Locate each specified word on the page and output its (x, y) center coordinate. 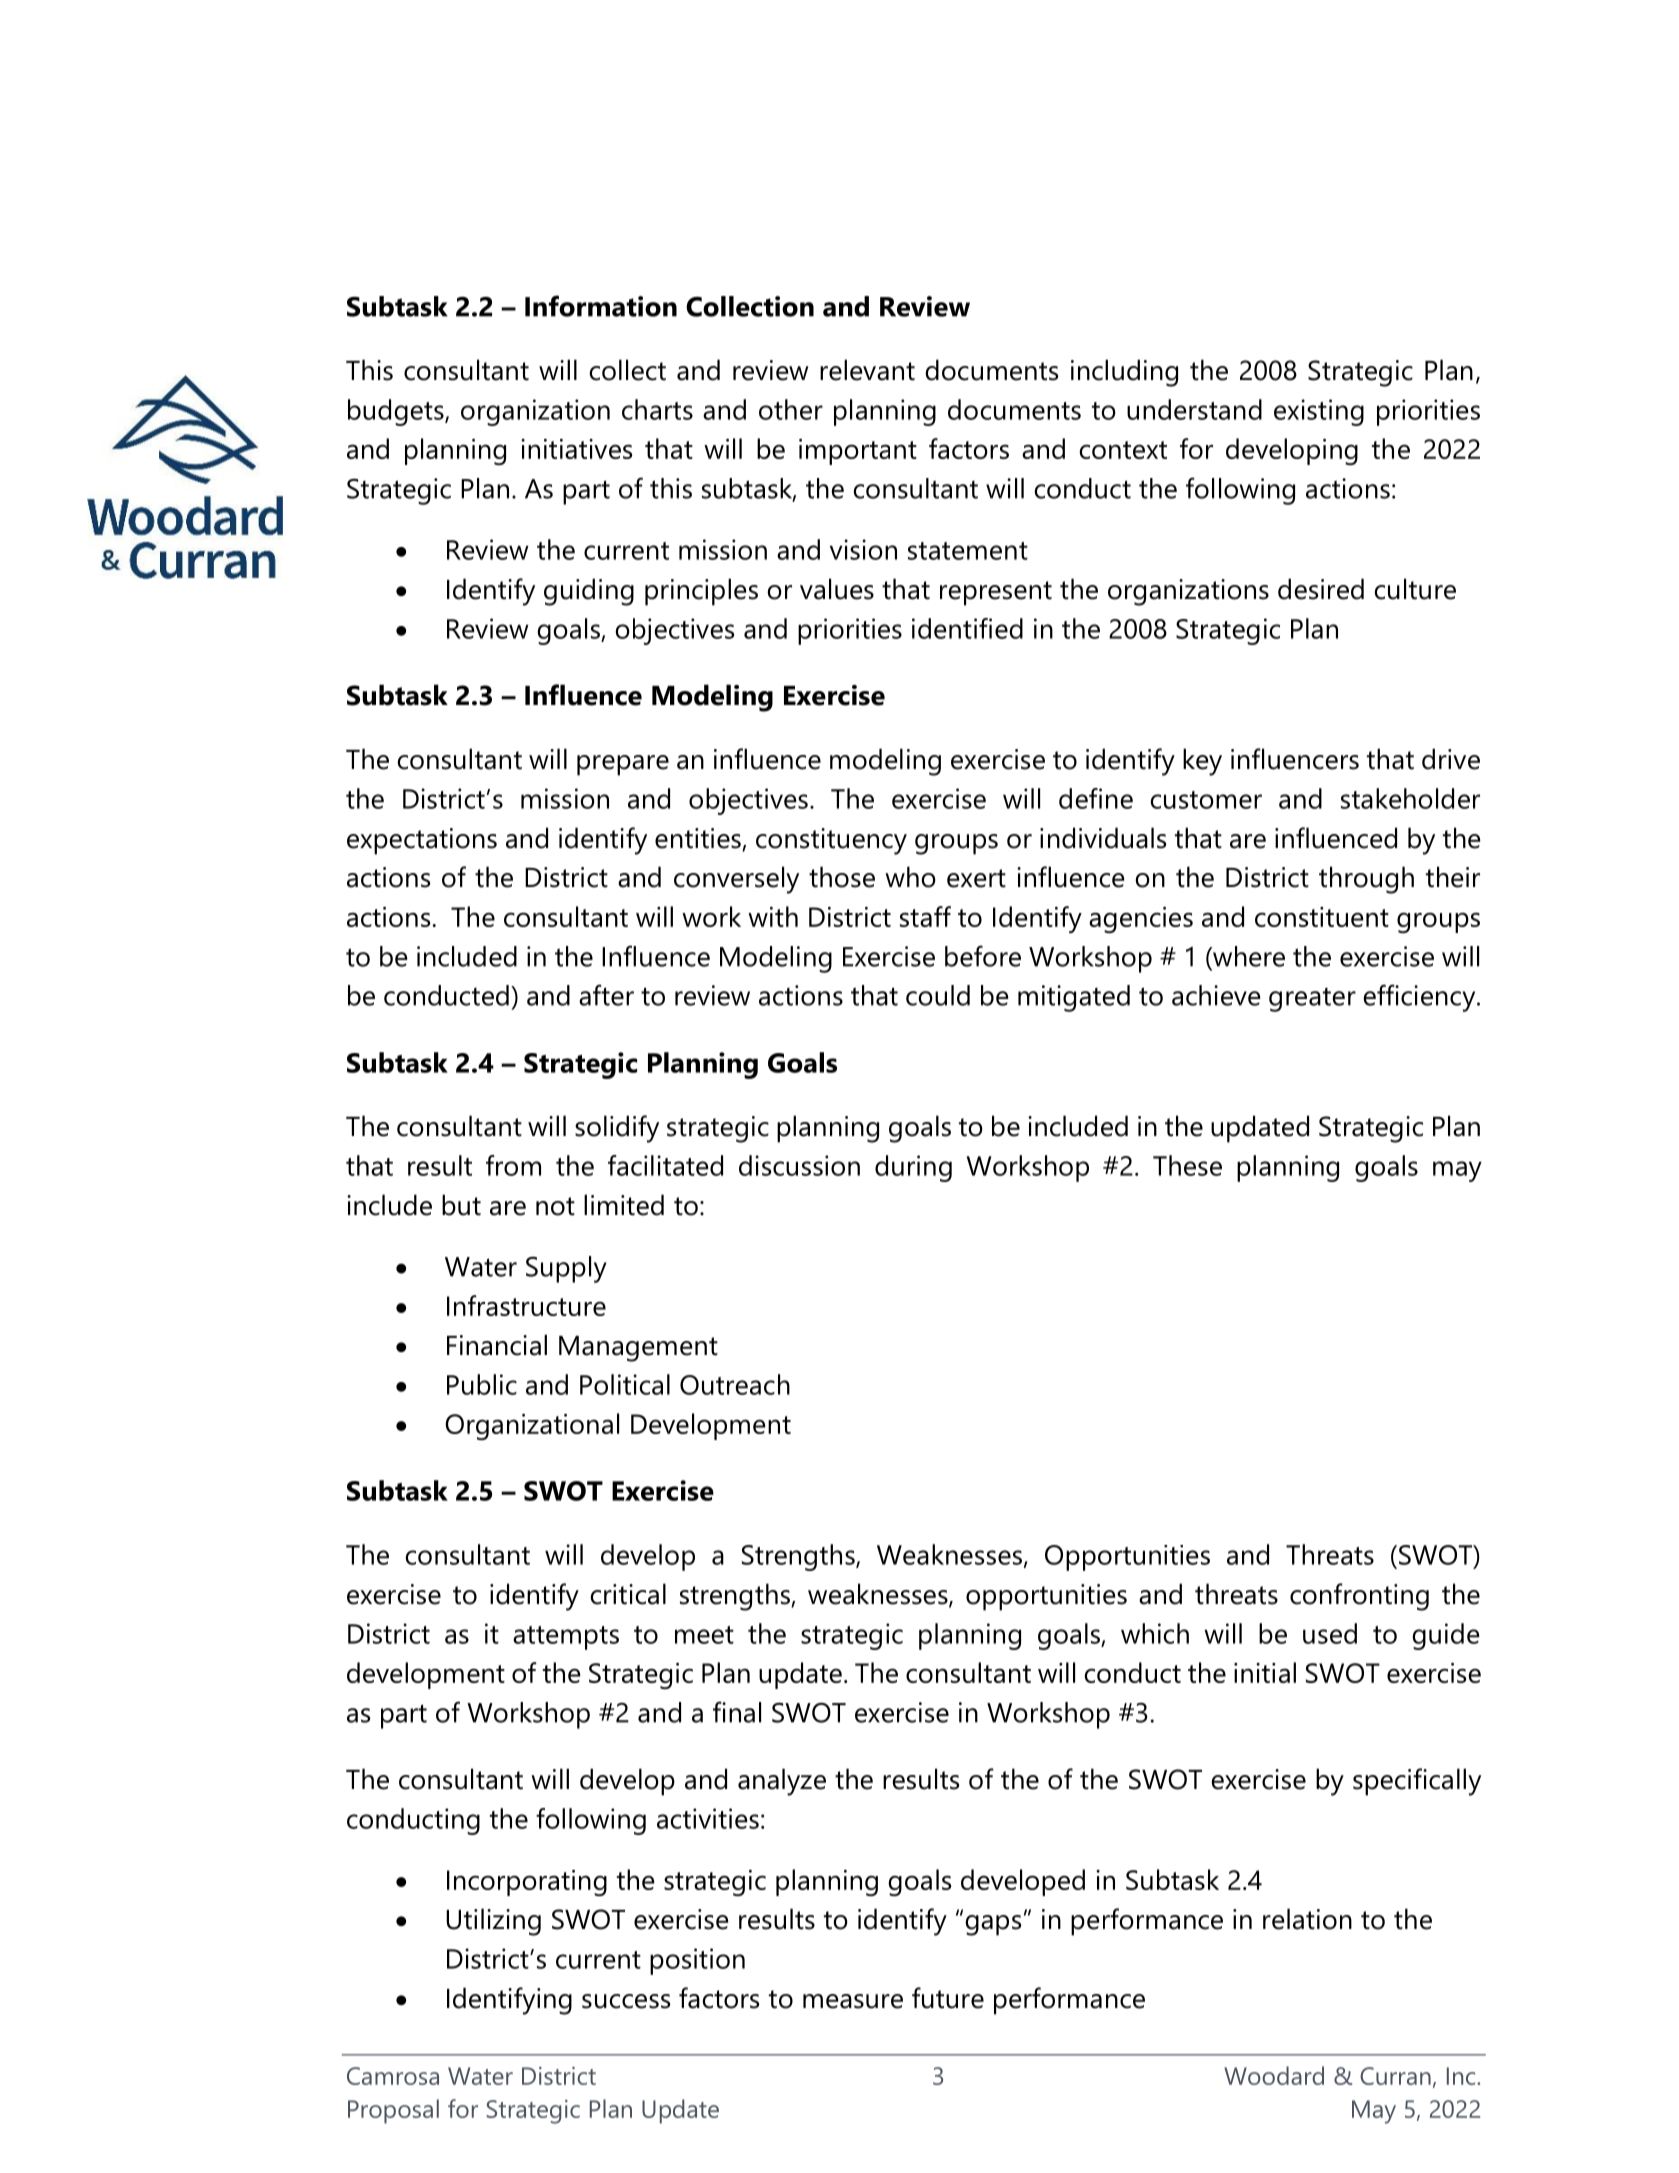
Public (482, 1384)
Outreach (735, 1384)
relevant (867, 370)
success (626, 2001)
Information (601, 306)
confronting (1359, 1597)
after (606, 995)
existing (1319, 412)
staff (925, 916)
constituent (1322, 917)
